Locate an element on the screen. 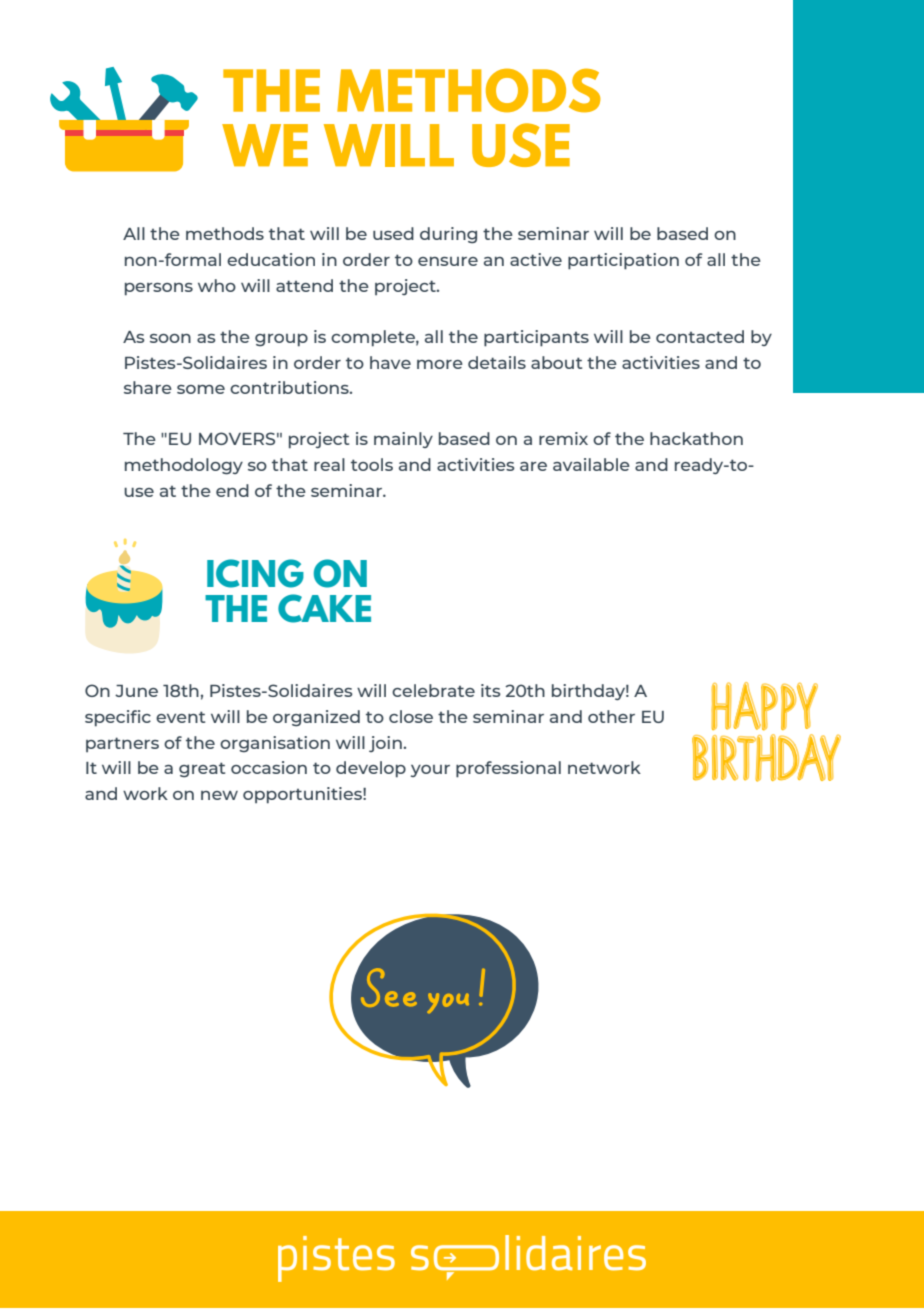  your is located at coordinates (430, 771).
